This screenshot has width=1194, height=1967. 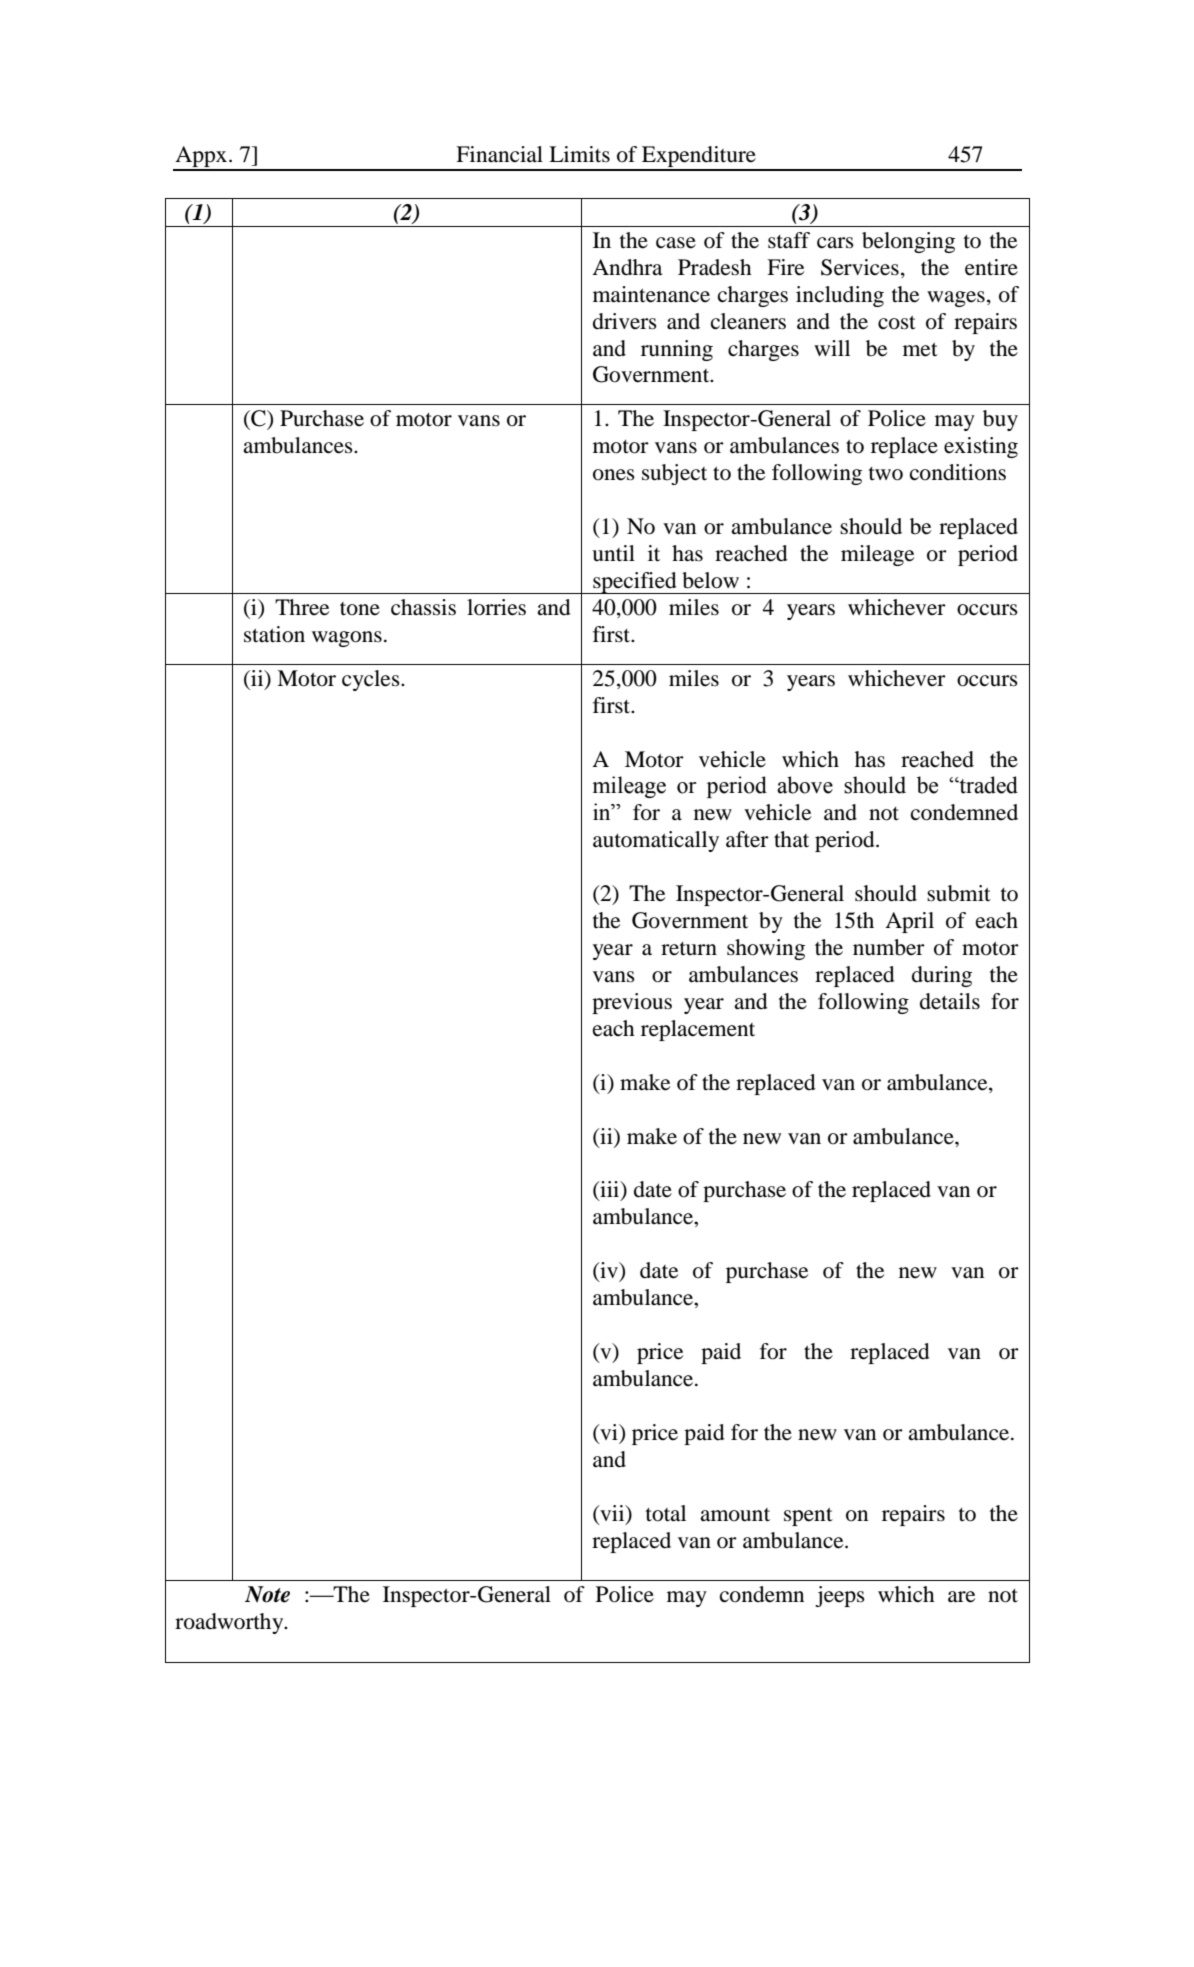 What do you see at coordinates (499, 154) in the screenshot?
I see `Financial` at bounding box center [499, 154].
